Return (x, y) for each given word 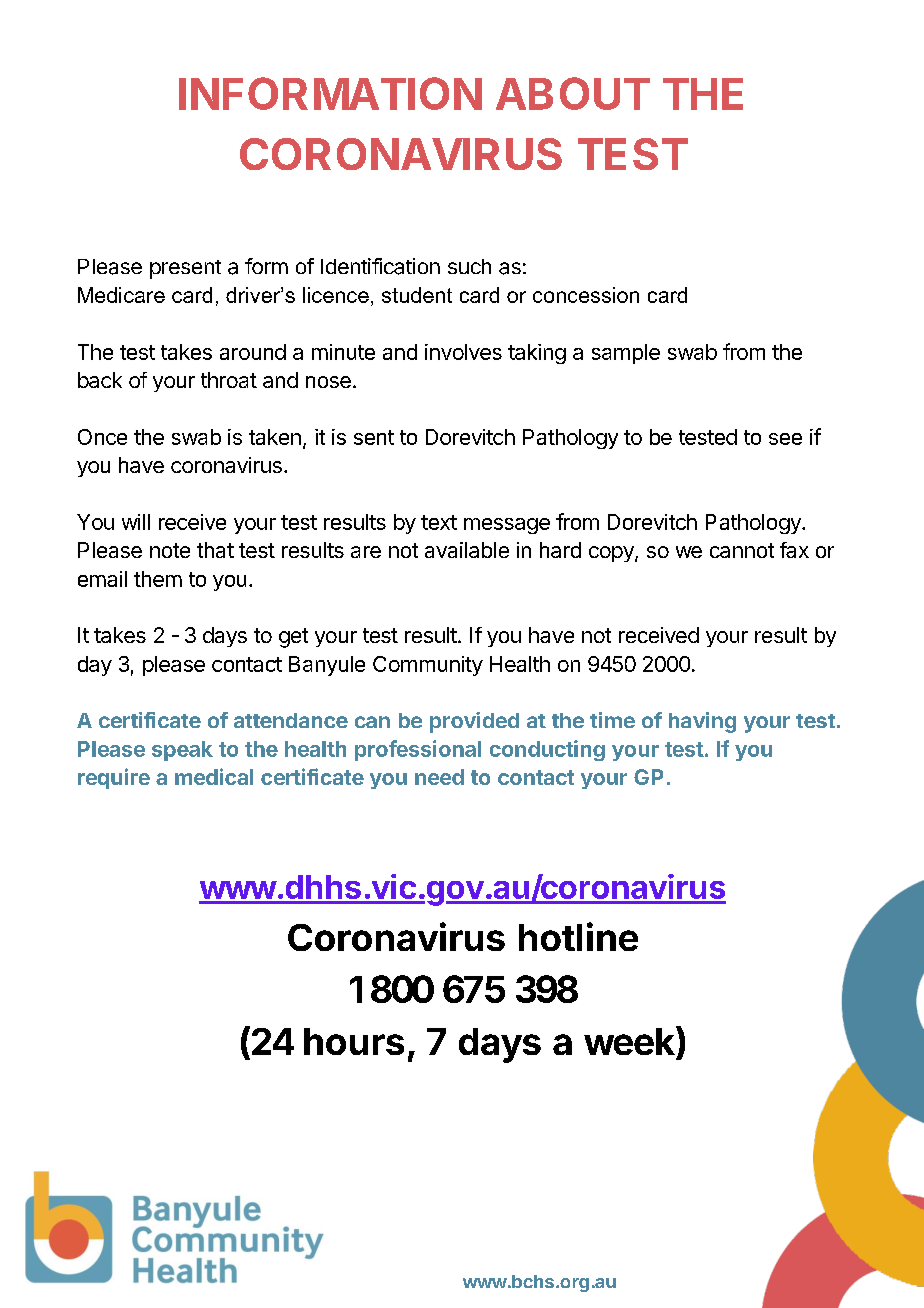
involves (463, 352)
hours (354, 1041)
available (467, 550)
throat (229, 380)
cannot (742, 550)
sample (626, 354)
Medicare (121, 295)
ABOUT (573, 93)
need (439, 777)
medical (214, 776)
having (702, 722)
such (469, 266)
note (170, 550)
